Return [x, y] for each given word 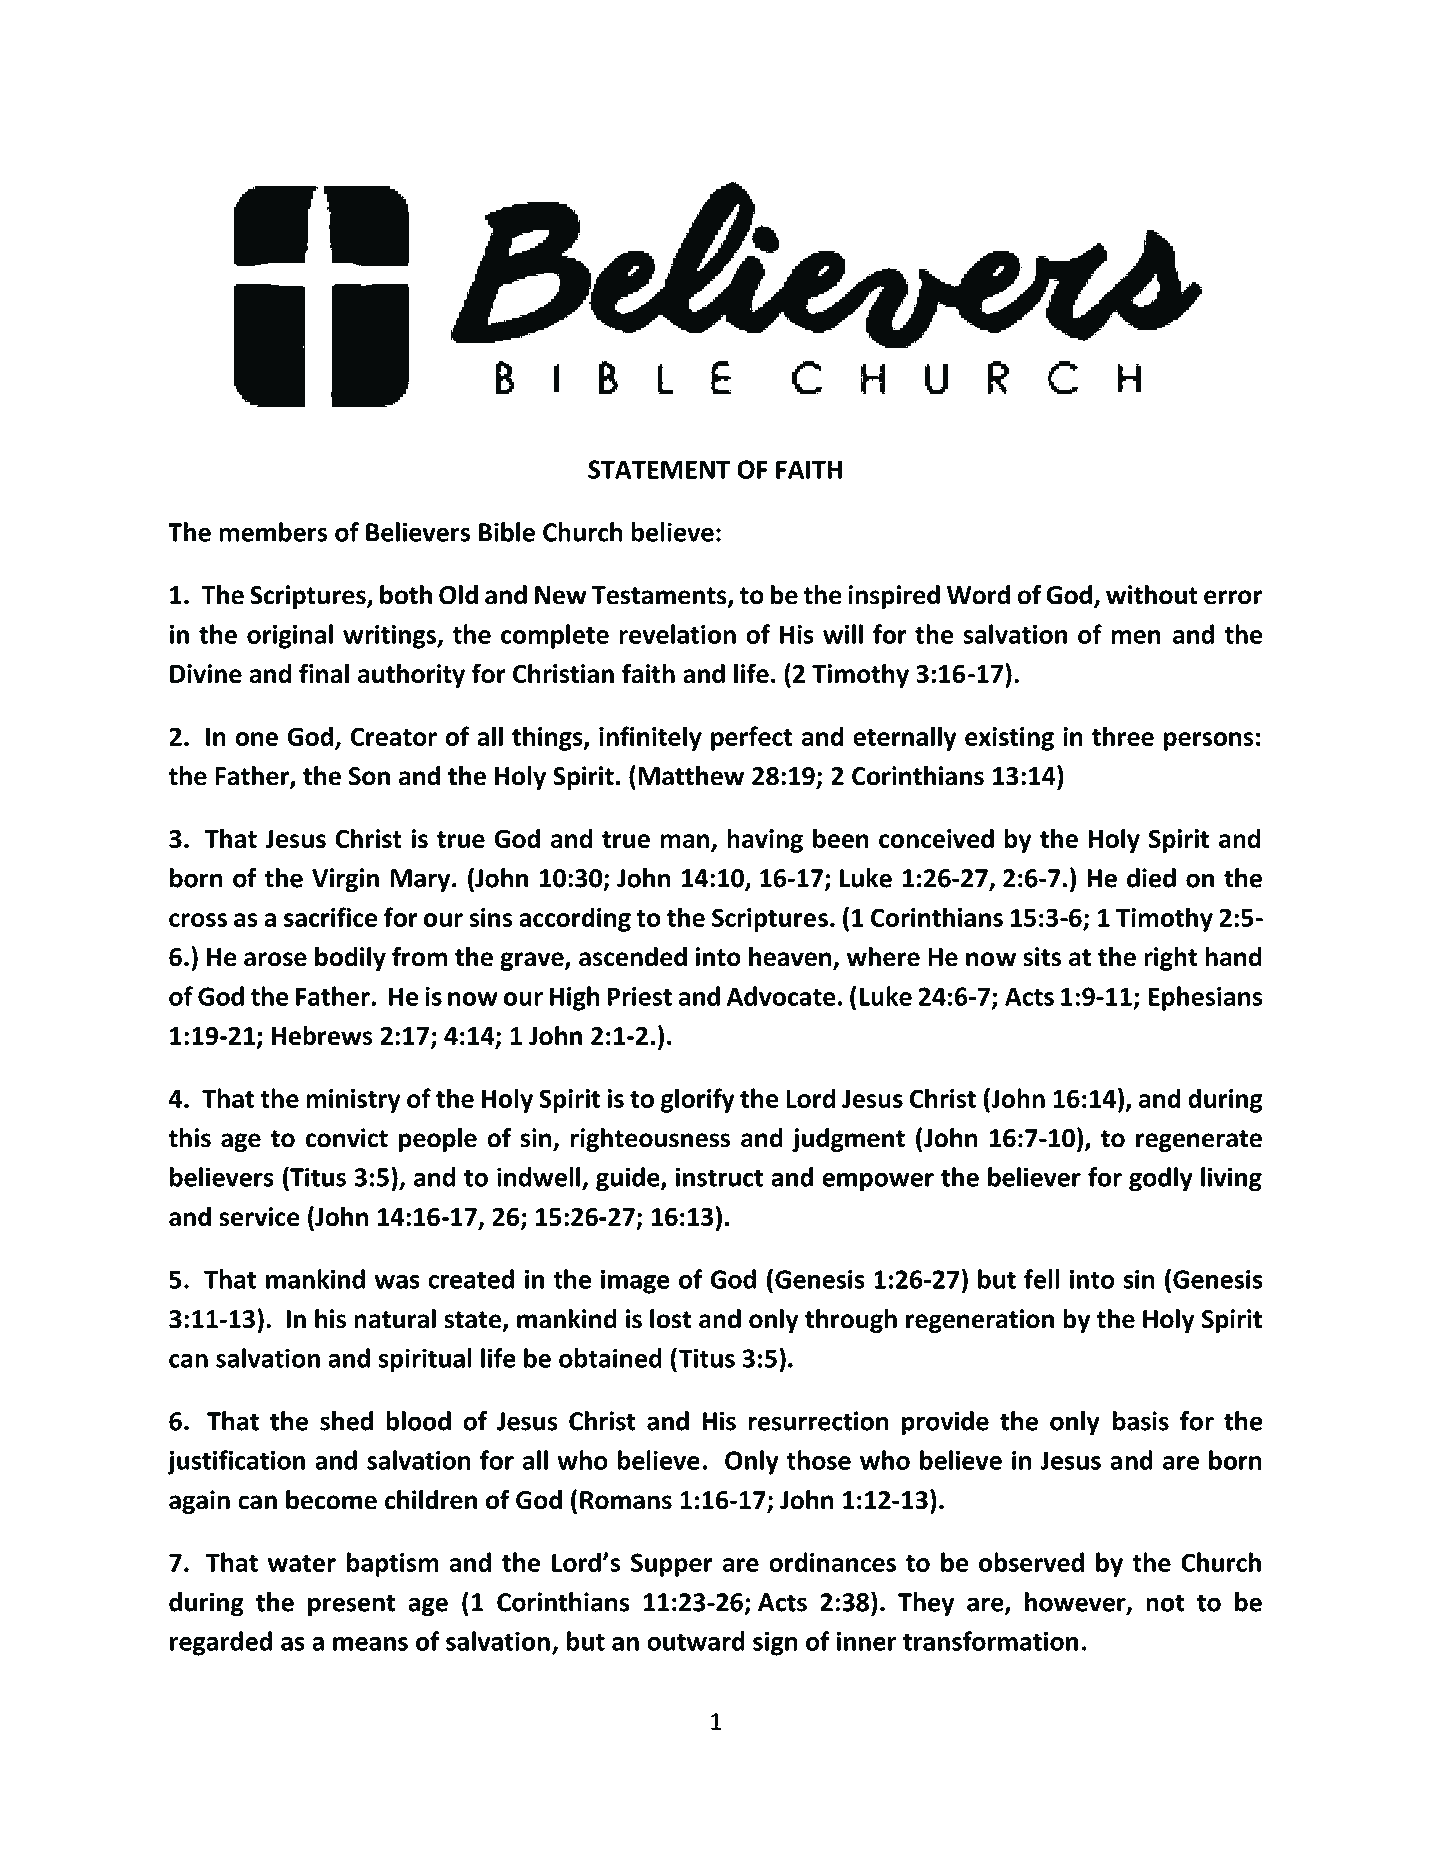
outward [696, 1641]
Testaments [660, 596]
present [351, 1605]
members [273, 532]
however [1076, 1603]
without [1152, 595]
